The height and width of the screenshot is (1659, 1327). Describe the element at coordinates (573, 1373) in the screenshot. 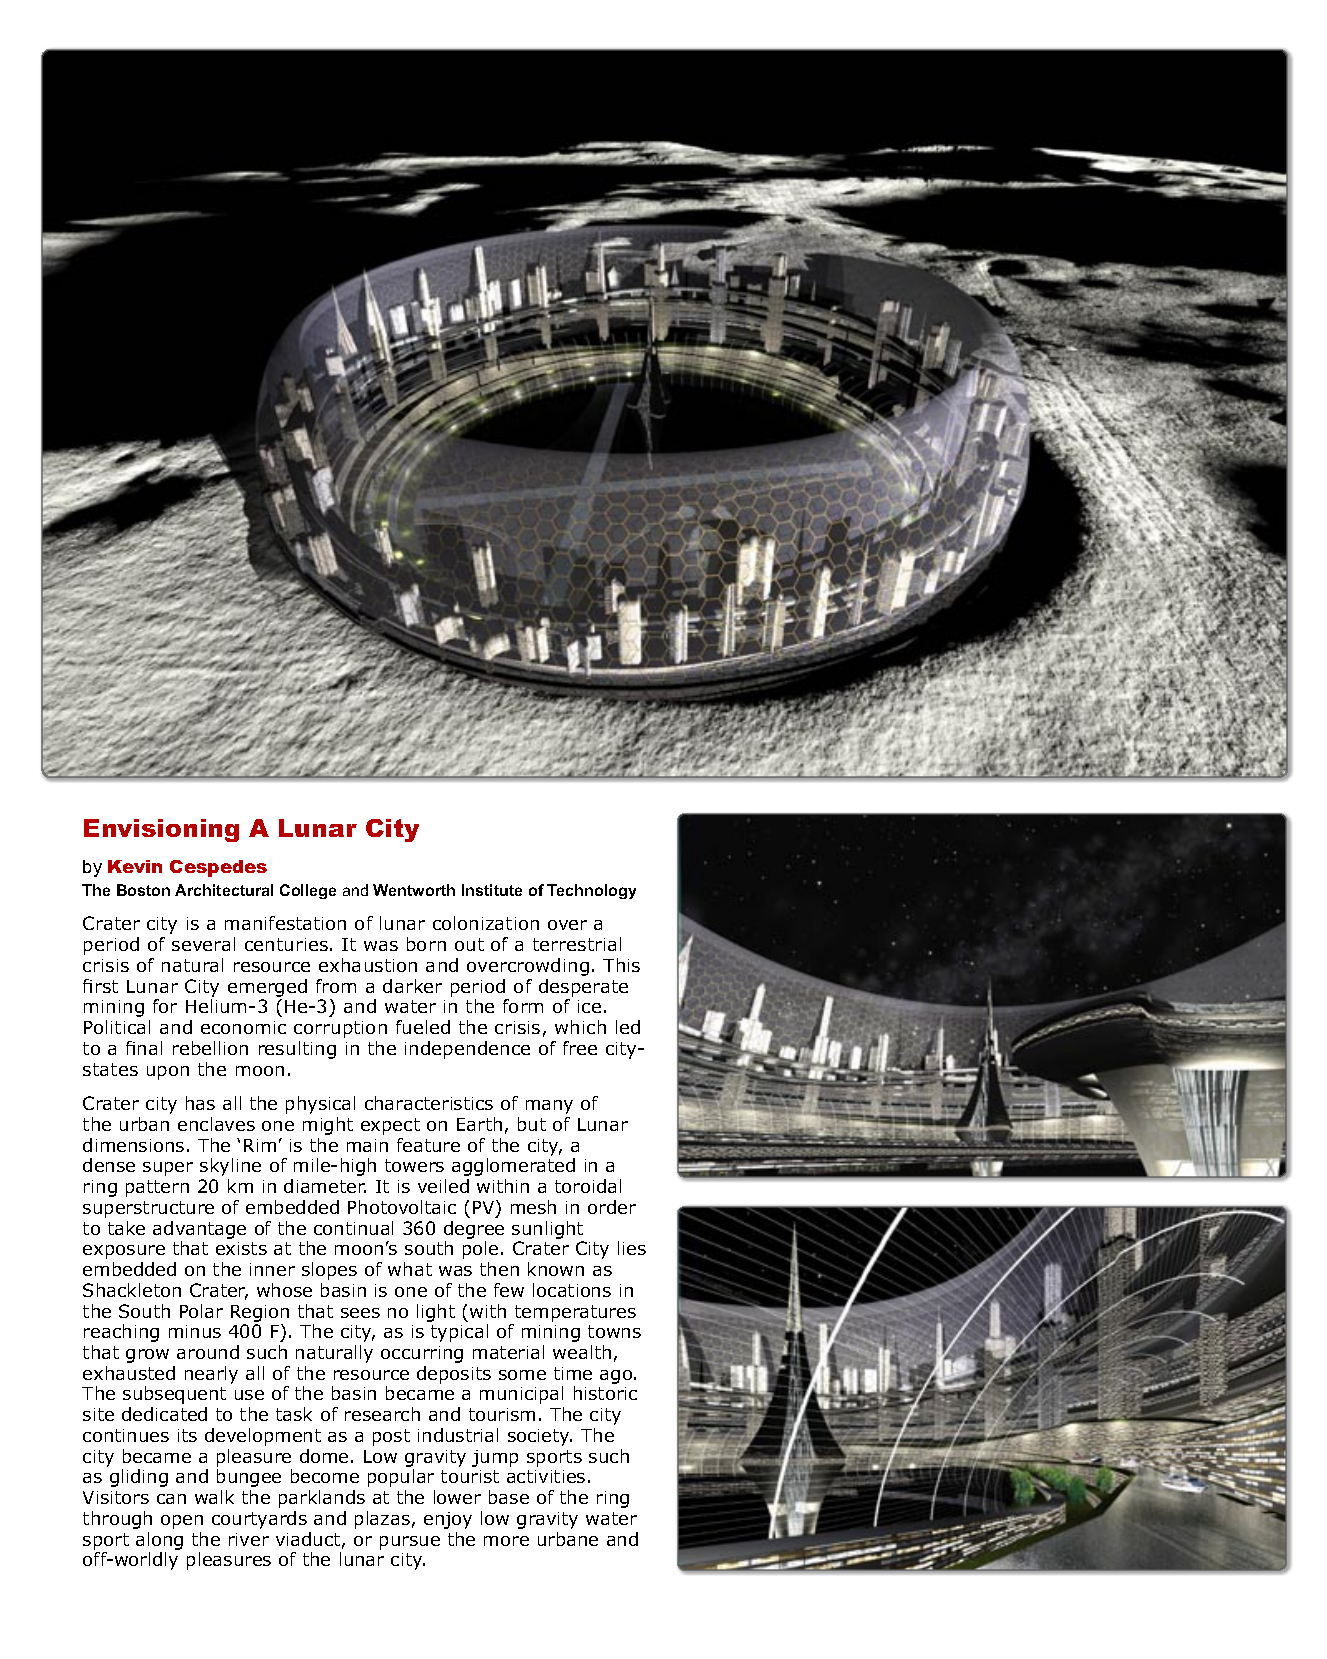

I see `time` at that location.
